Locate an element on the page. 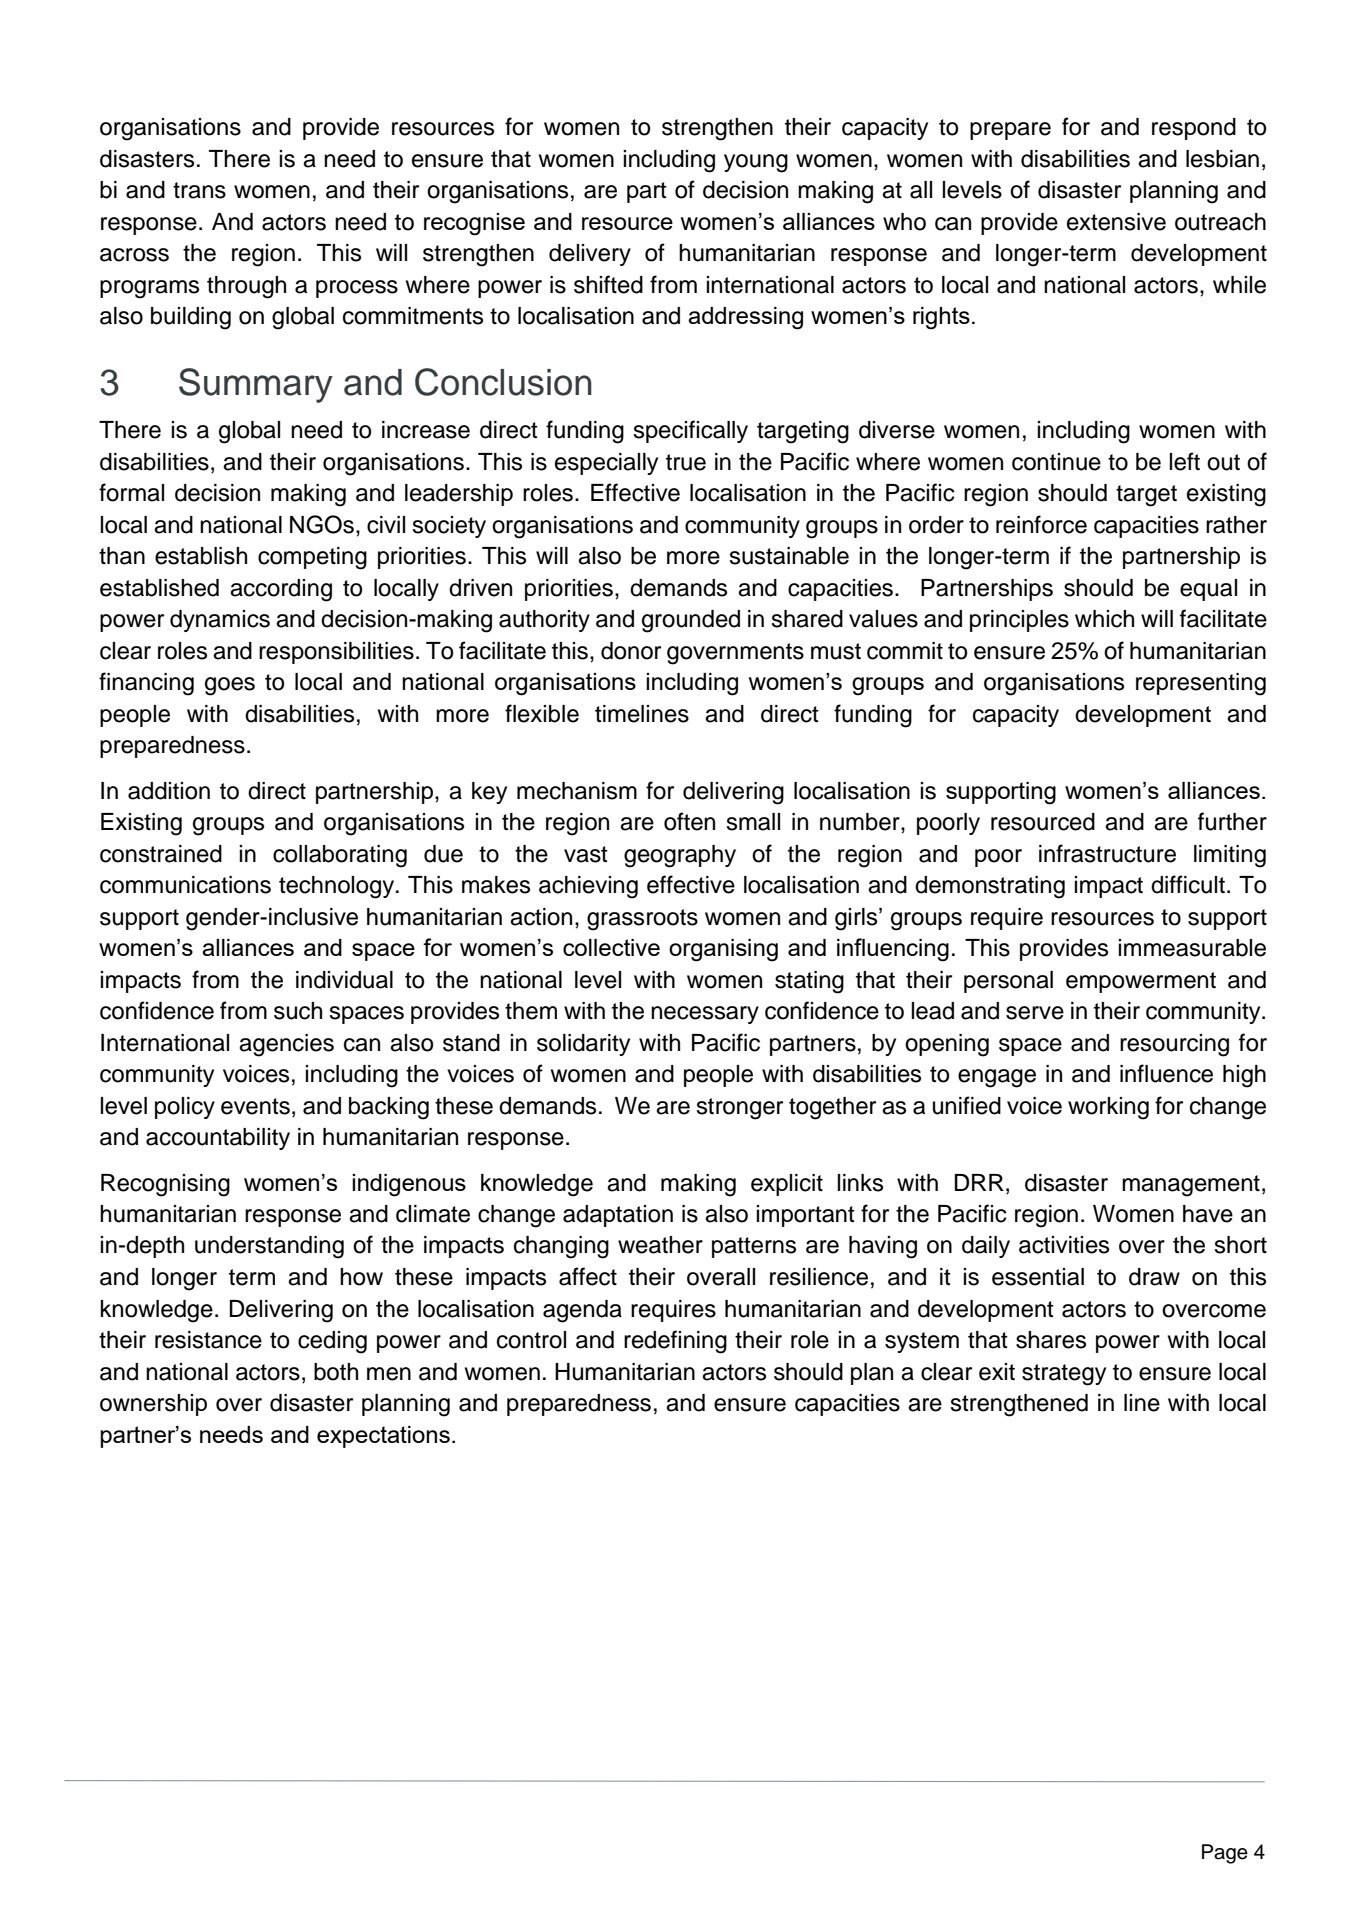 This page has height=1909, width=1351. weather is located at coordinates (660, 1245).
